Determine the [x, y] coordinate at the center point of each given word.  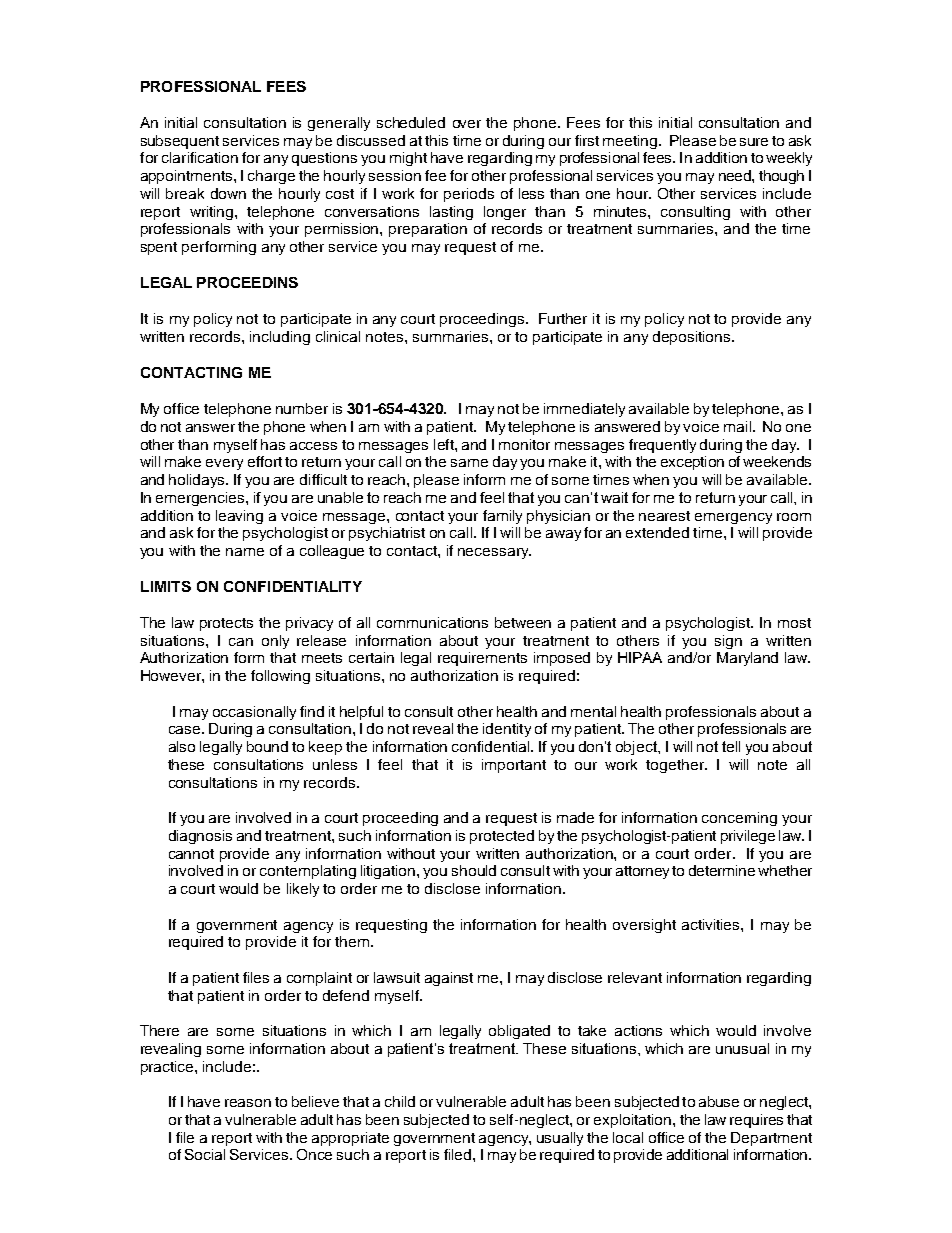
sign [728, 642]
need [736, 175]
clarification [200, 157]
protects [226, 624]
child [400, 1101]
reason [248, 1103]
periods [469, 195]
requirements [482, 659]
